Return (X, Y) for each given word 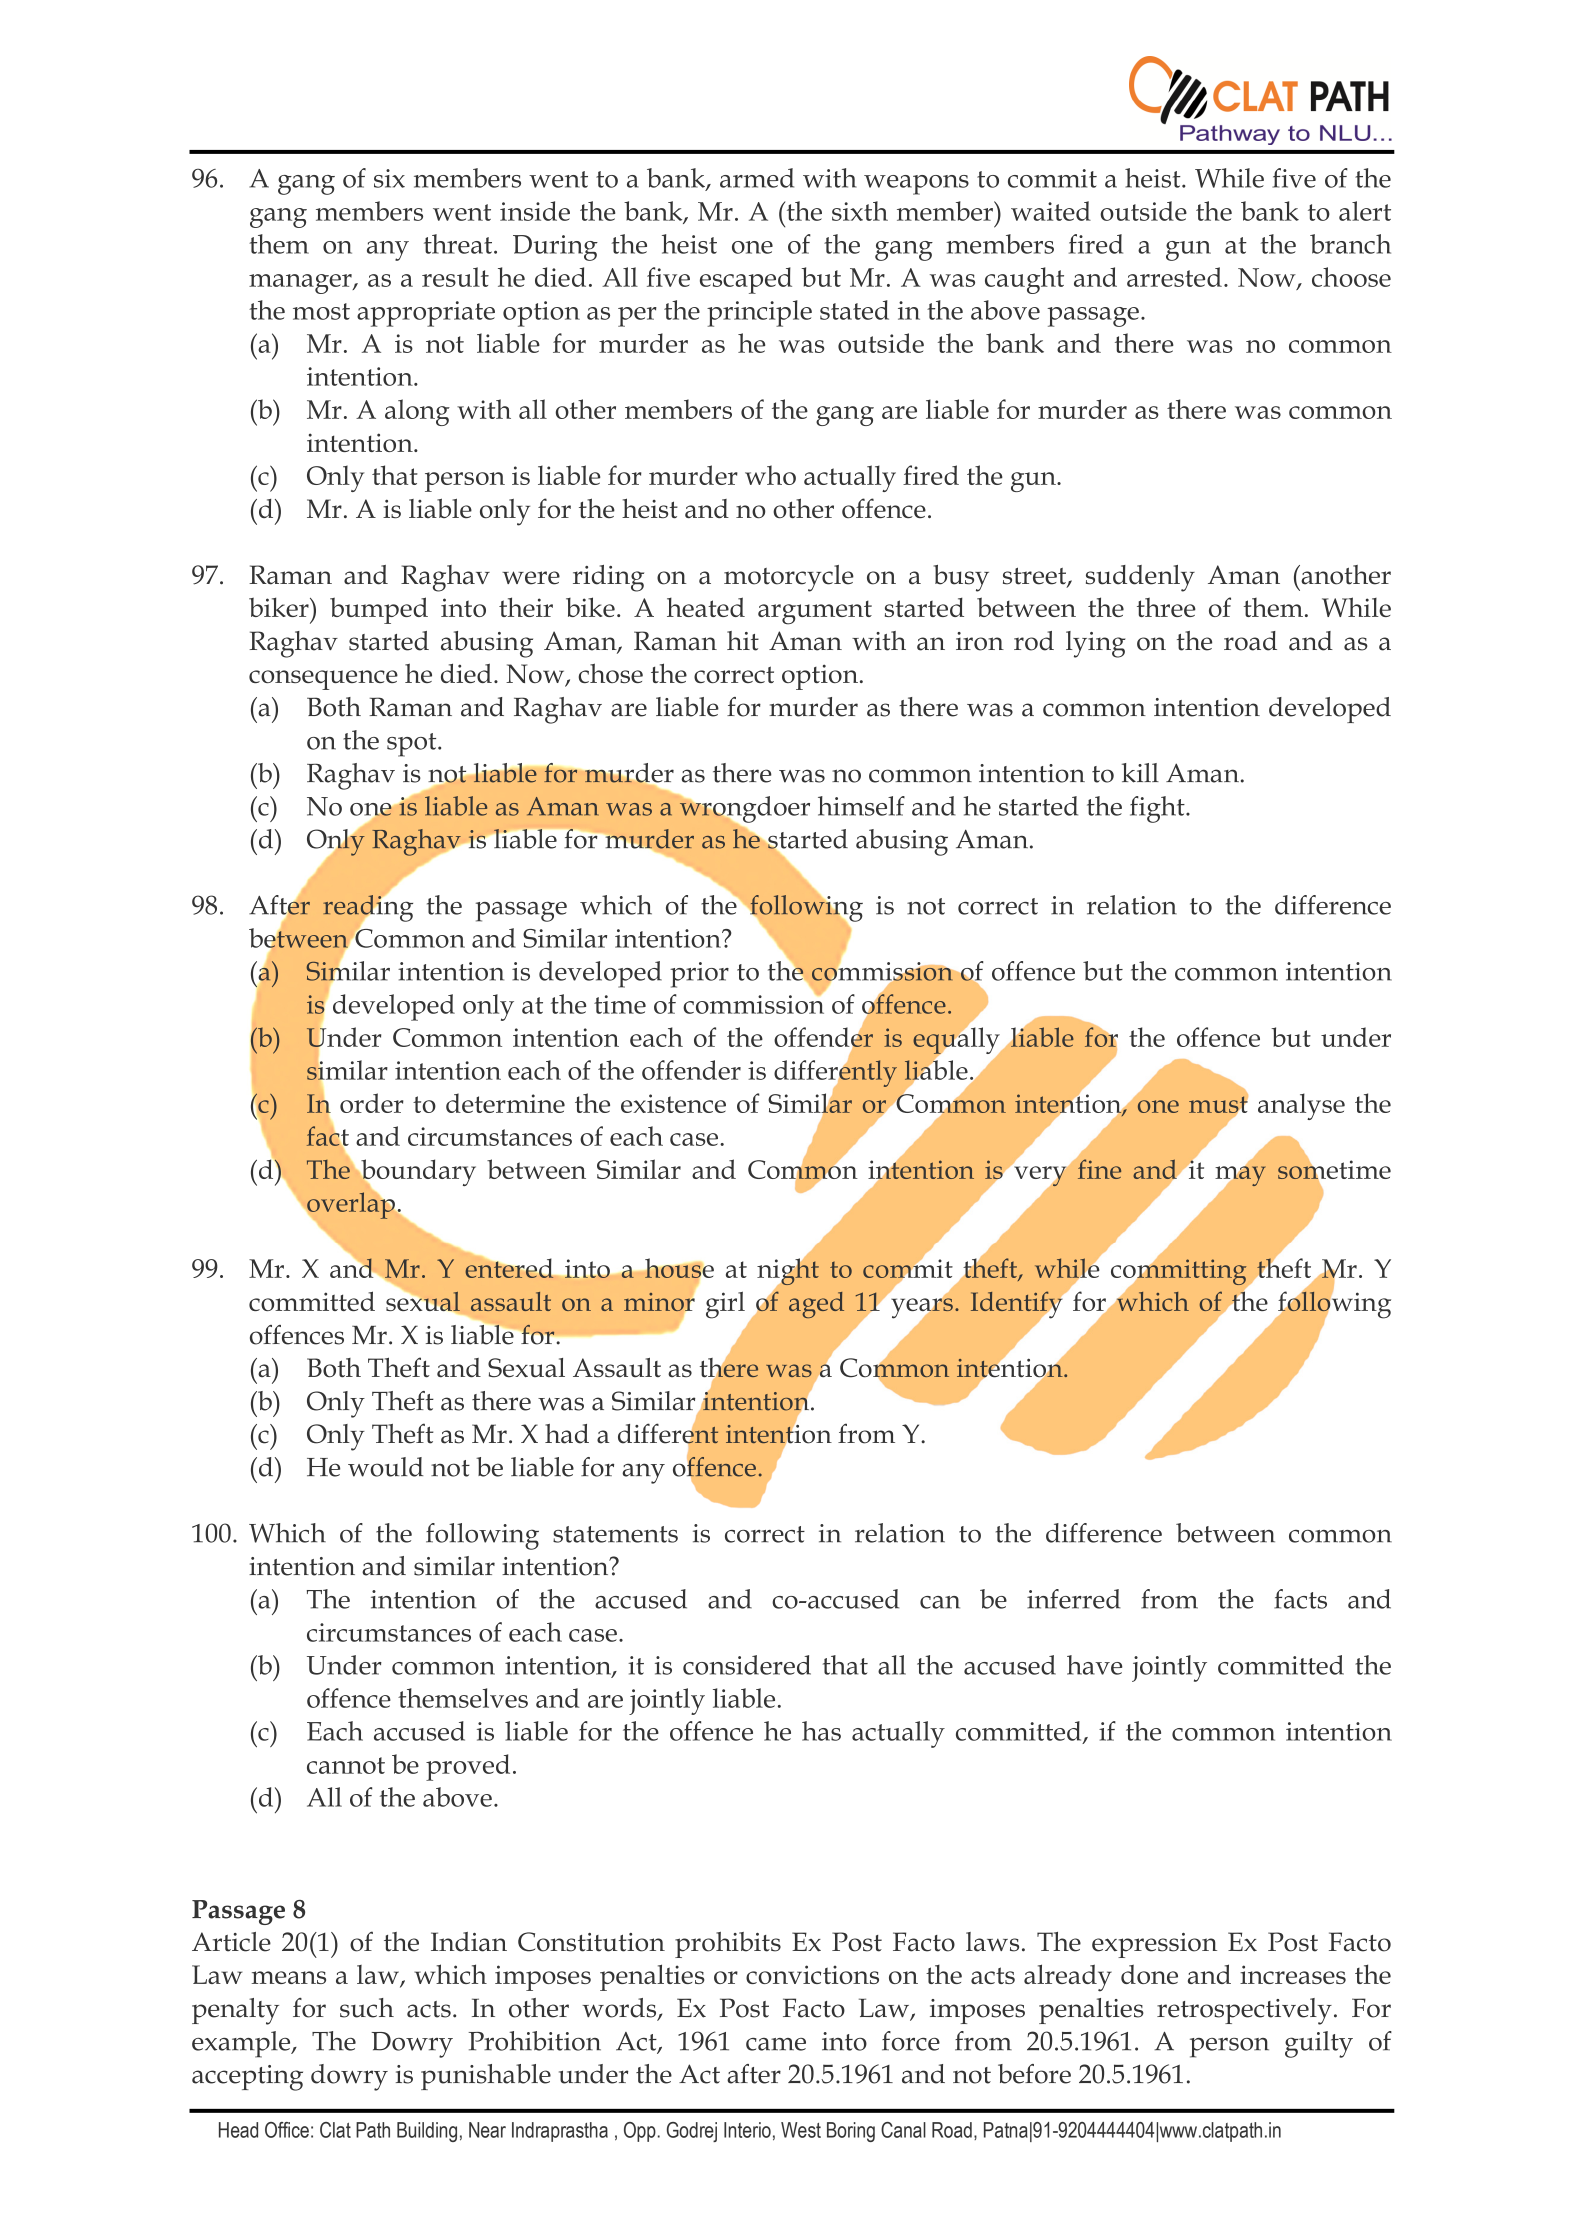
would (385, 1467)
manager (301, 284)
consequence (323, 680)
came (776, 2044)
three (1166, 607)
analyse (1301, 1106)
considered (747, 1665)
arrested (1174, 277)
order (372, 1103)
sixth (860, 211)
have (1094, 1665)
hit (743, 641)
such (367, 2008)
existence (673, 1103)
